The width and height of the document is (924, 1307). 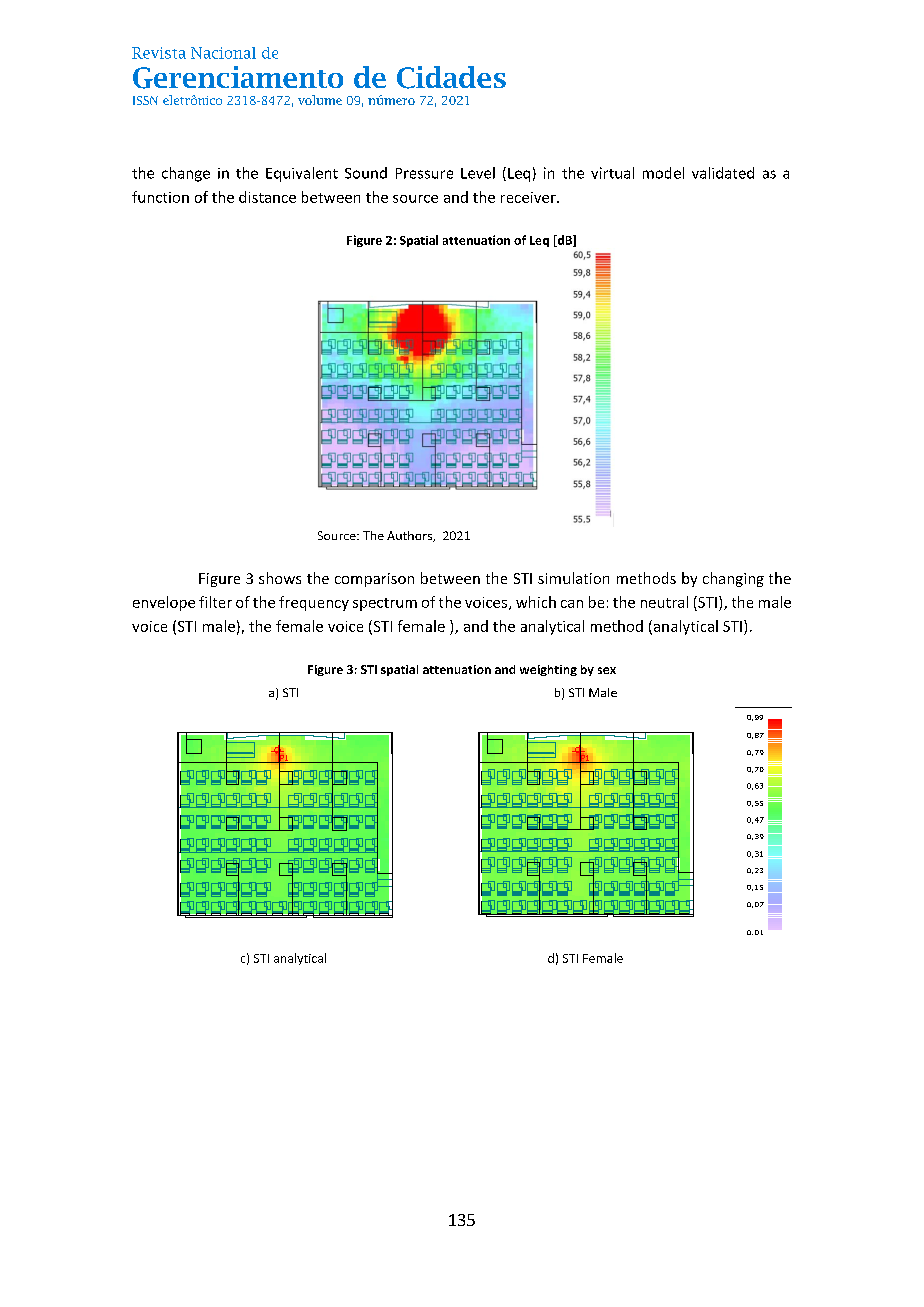 I want to click on Authors, so click(x=410, y=536).
